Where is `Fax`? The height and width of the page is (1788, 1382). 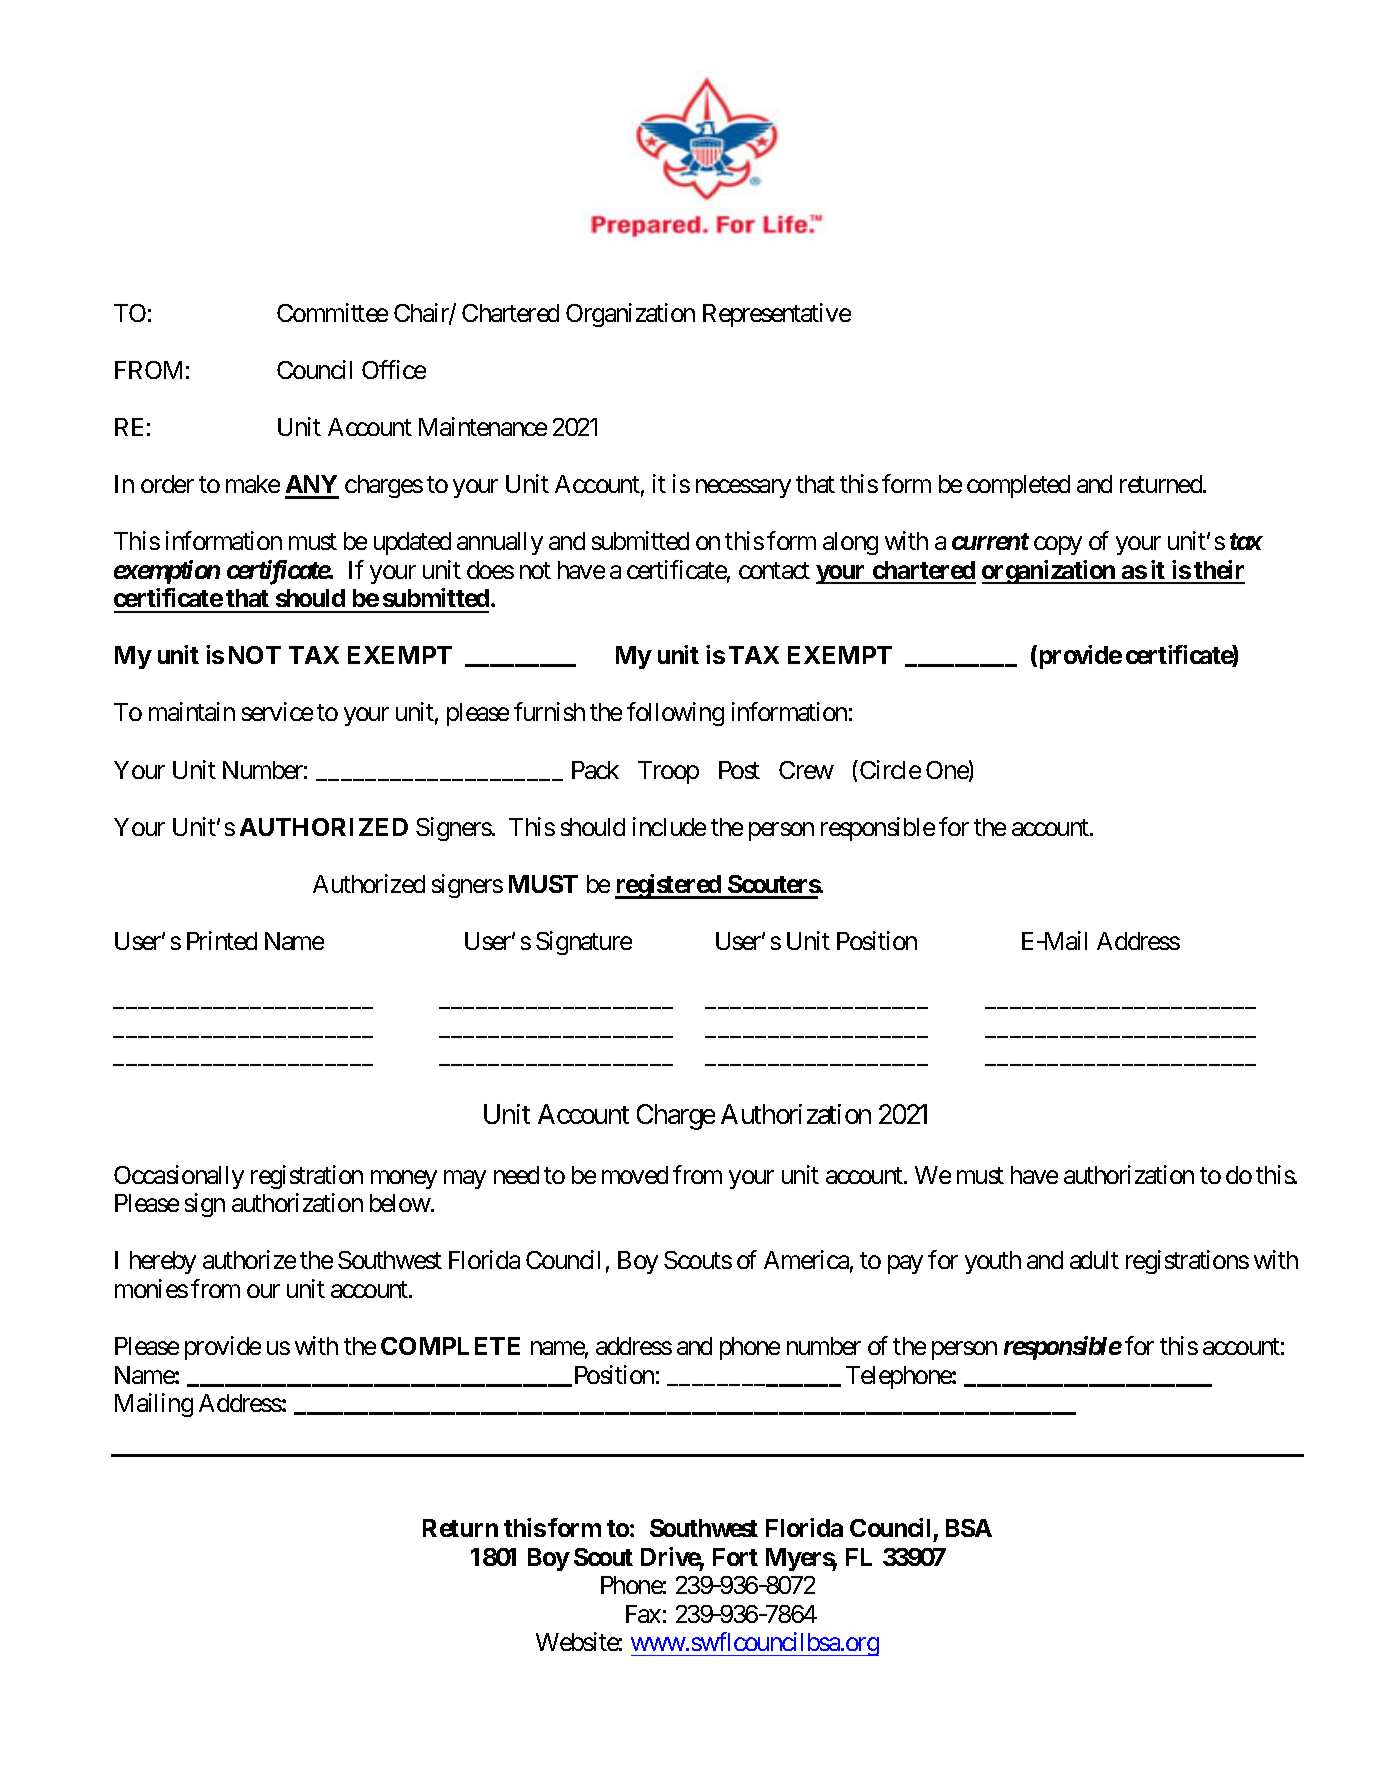 Fax is located at coordinates (643, 1614).
